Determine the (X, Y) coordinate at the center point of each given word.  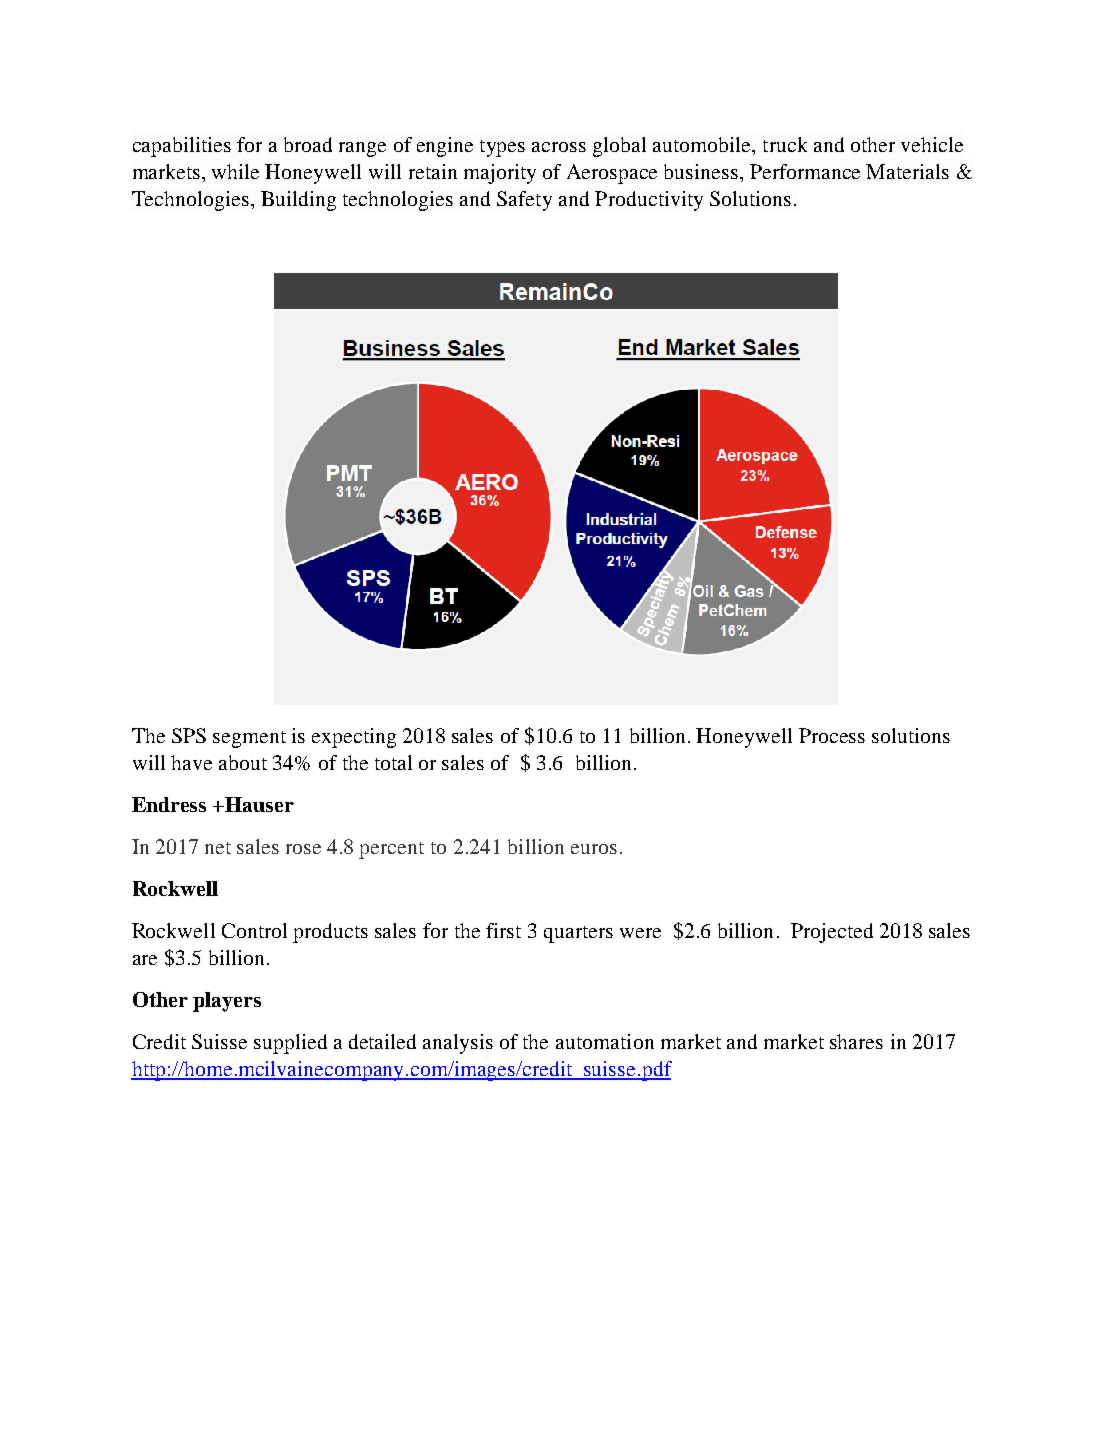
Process (832, 735)
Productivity (649, 201)
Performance (805, 171)
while (235, 171)
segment (249, 739)
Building (298, 201)
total (393, 762)
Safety (524, 201)
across (559, 147)
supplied (290, 1044)
